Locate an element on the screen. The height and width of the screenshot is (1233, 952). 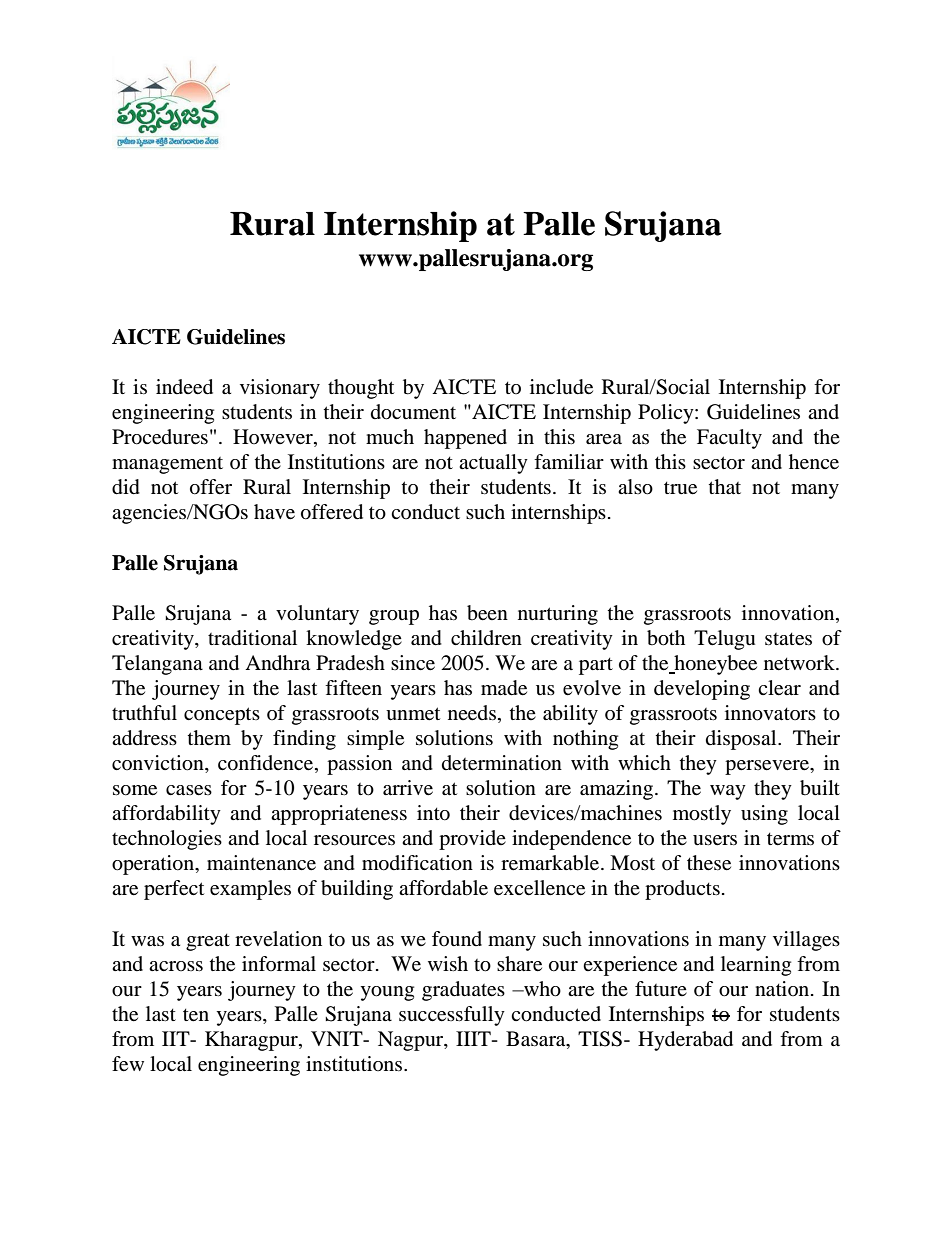
perfect is located at coordinates (174, 890).
